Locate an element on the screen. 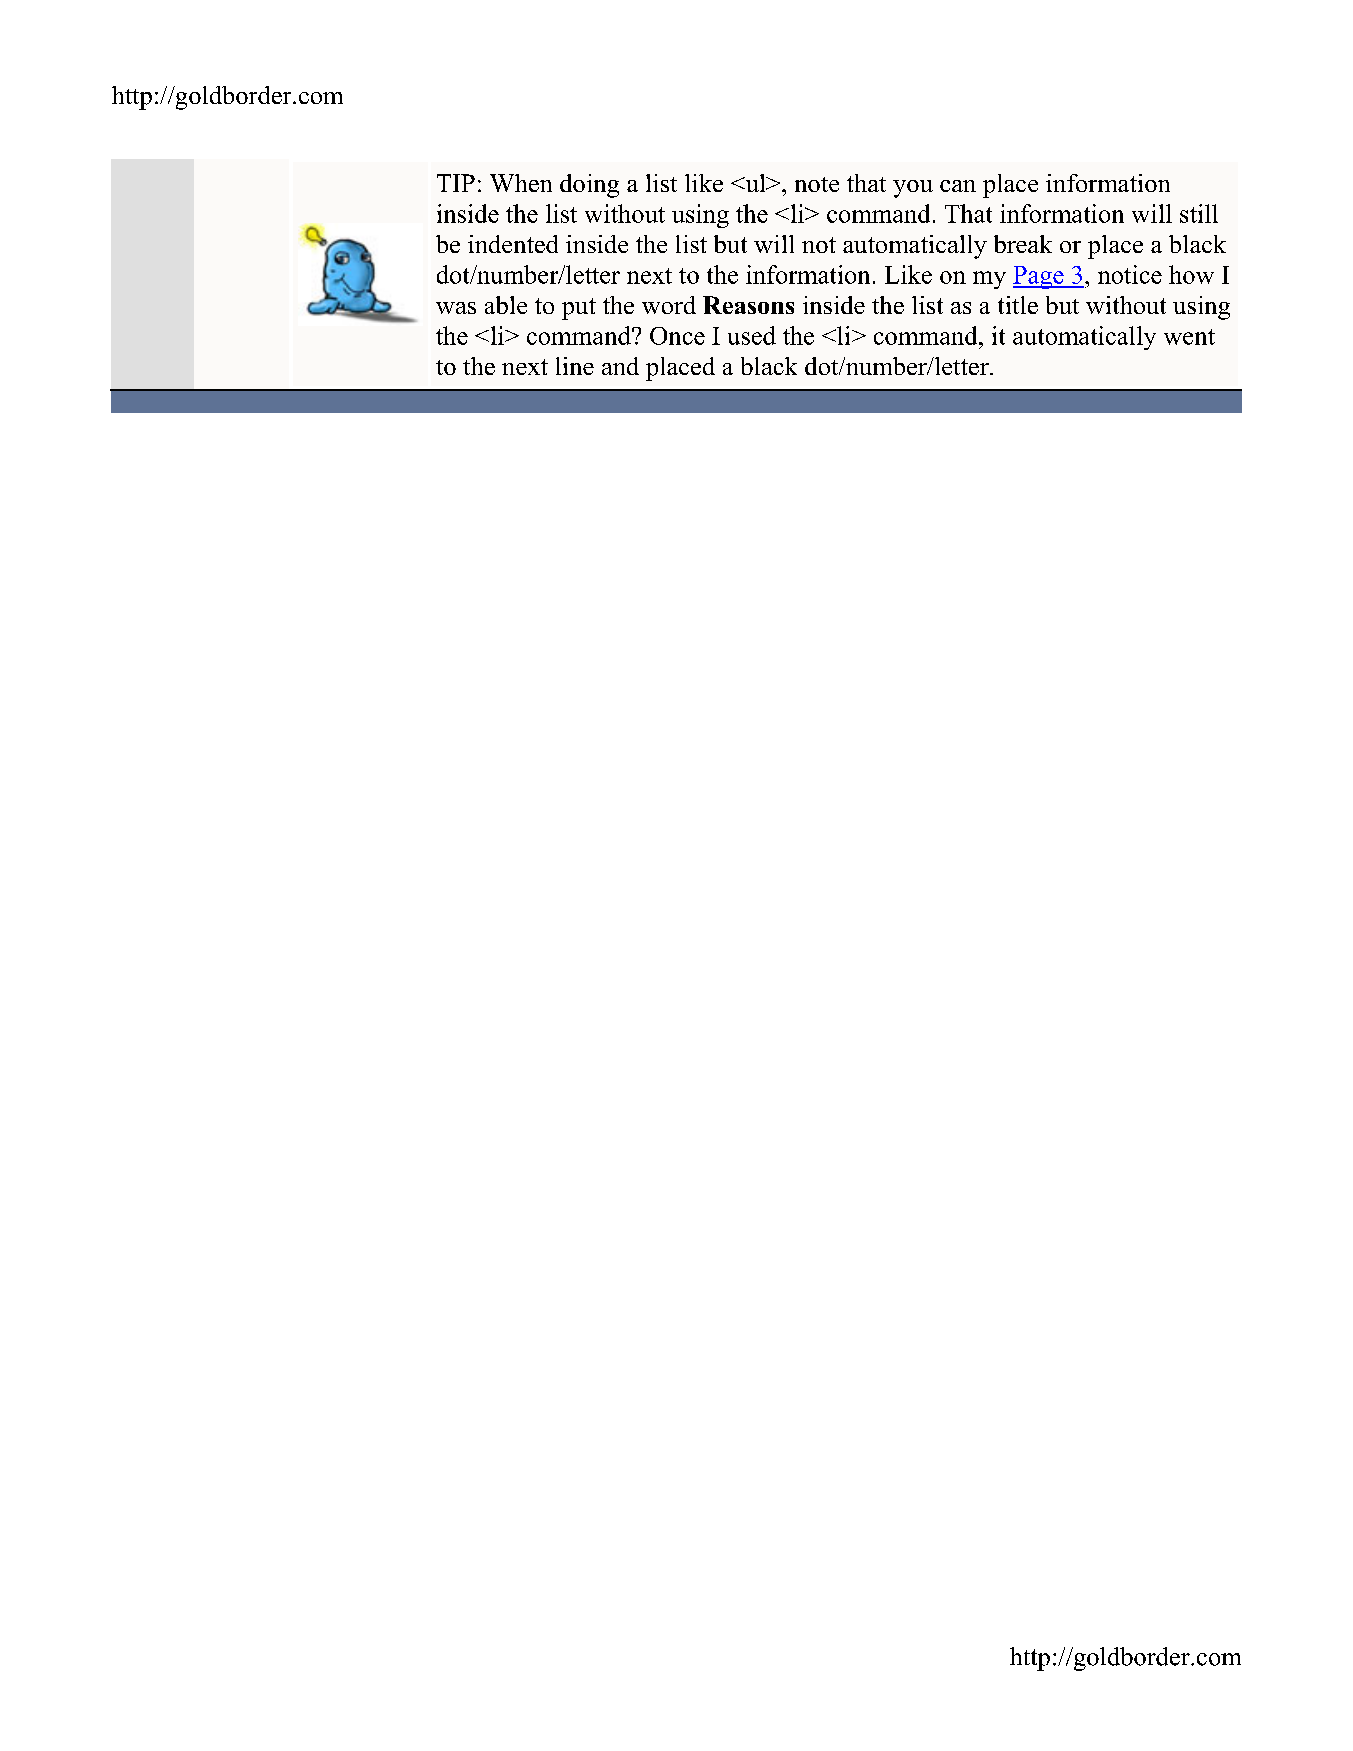 Image resolution: width=1353 pixels, height=1751 pixels. indented is located at coordinates (513, 244).
